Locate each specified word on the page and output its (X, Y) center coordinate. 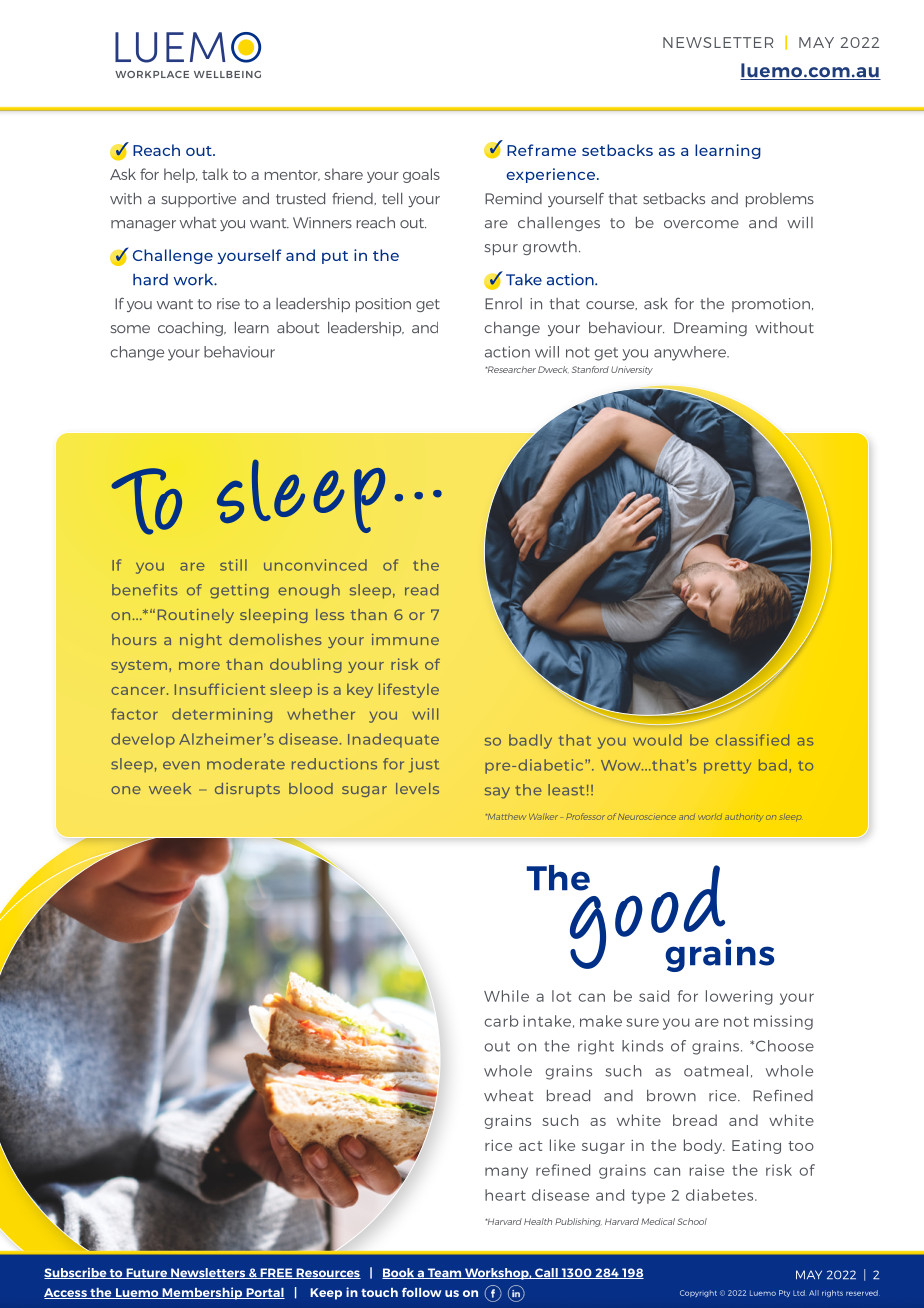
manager (143, 225)
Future (147, 1273)
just (424, 765)
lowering (739, 997)
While (506, 996)
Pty (784, 1293)
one (126, 790)
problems (780, 200)
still (233, 565)
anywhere (691, 353)
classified (752, 740)
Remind (513, 198)
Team (444, 1273)
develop (143, 740)
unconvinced (315, 565)
